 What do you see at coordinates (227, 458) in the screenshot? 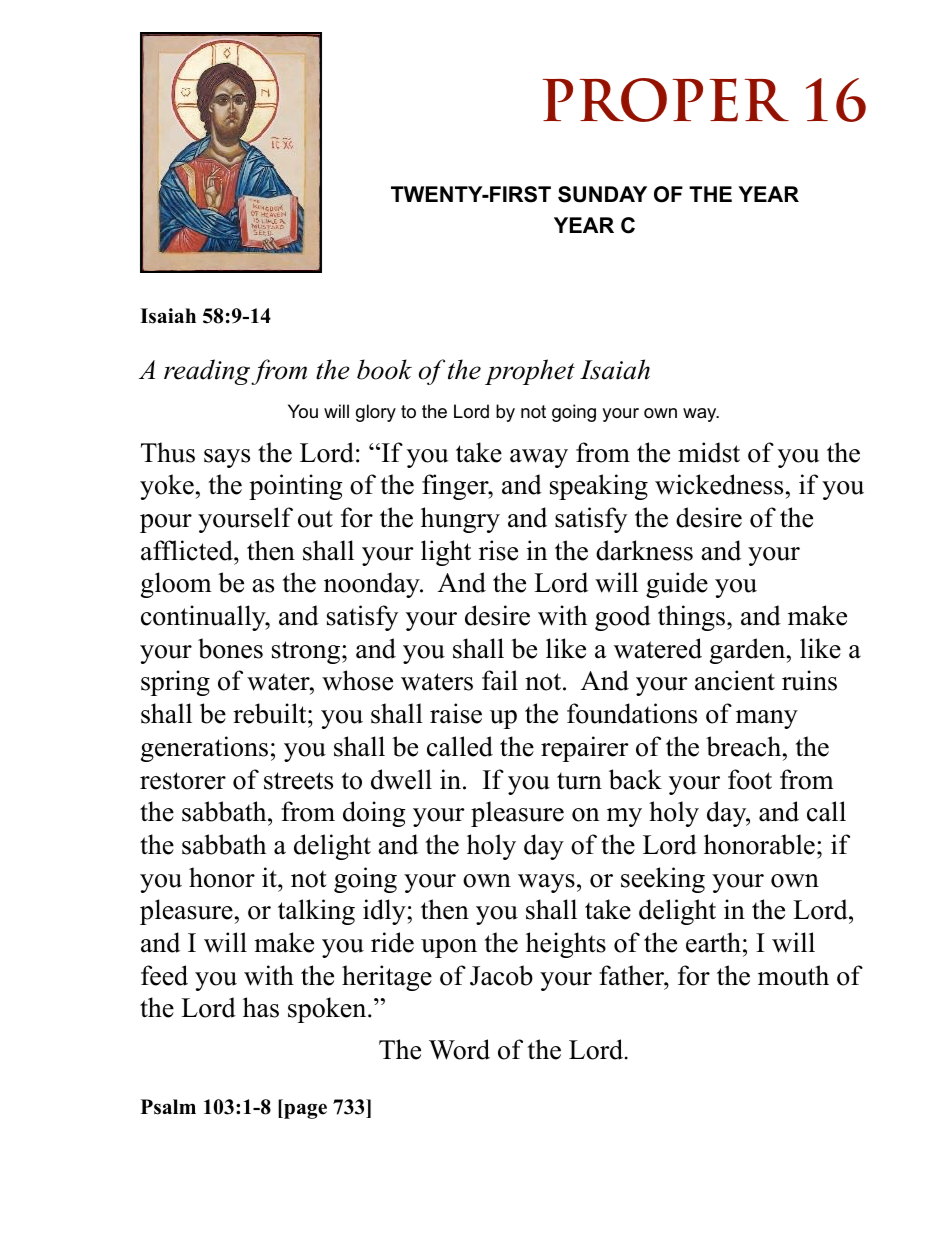
I see `says` at bounding box center [227, 458].
